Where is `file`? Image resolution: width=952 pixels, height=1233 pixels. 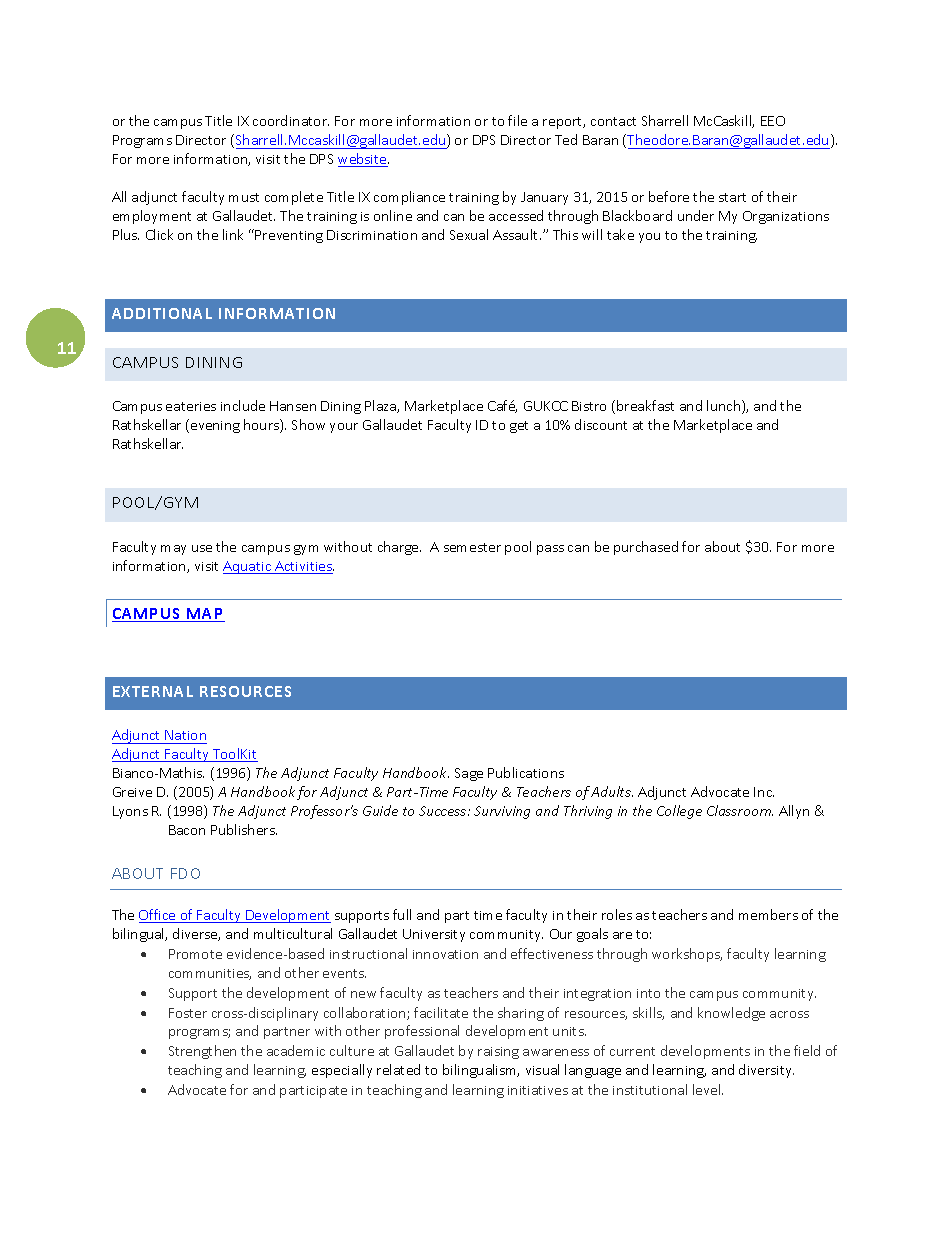
file is located at coordinates (517, 120).
